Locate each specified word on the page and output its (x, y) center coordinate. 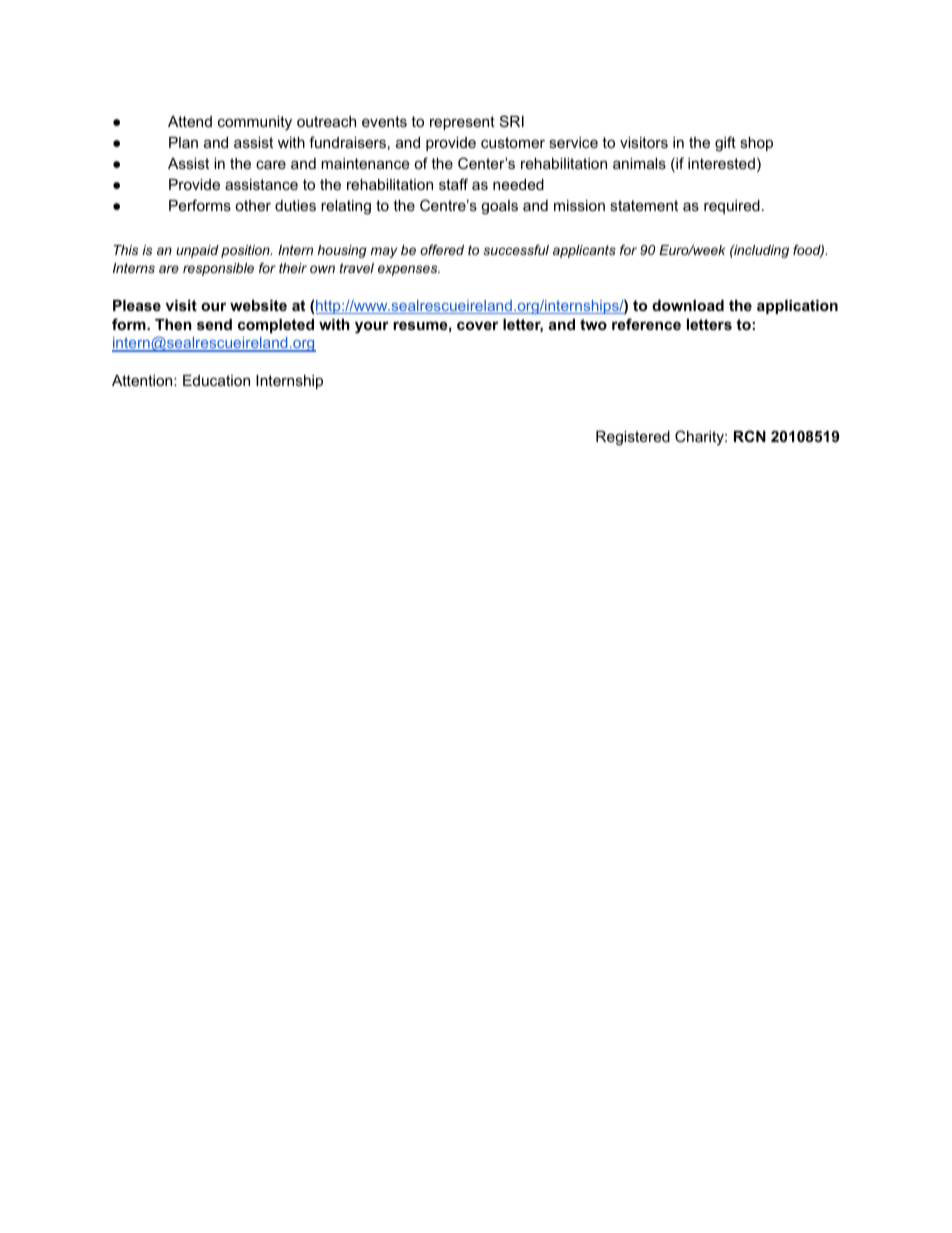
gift (725, 144)
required (732, 207)
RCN (750, 436)
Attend (190, 121)
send (214, 324)
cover (477, 325)
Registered (633, 438)
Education (216, 380)
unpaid (197, 251)
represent (462, 123)
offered (442, 250)
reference (646, 324)
